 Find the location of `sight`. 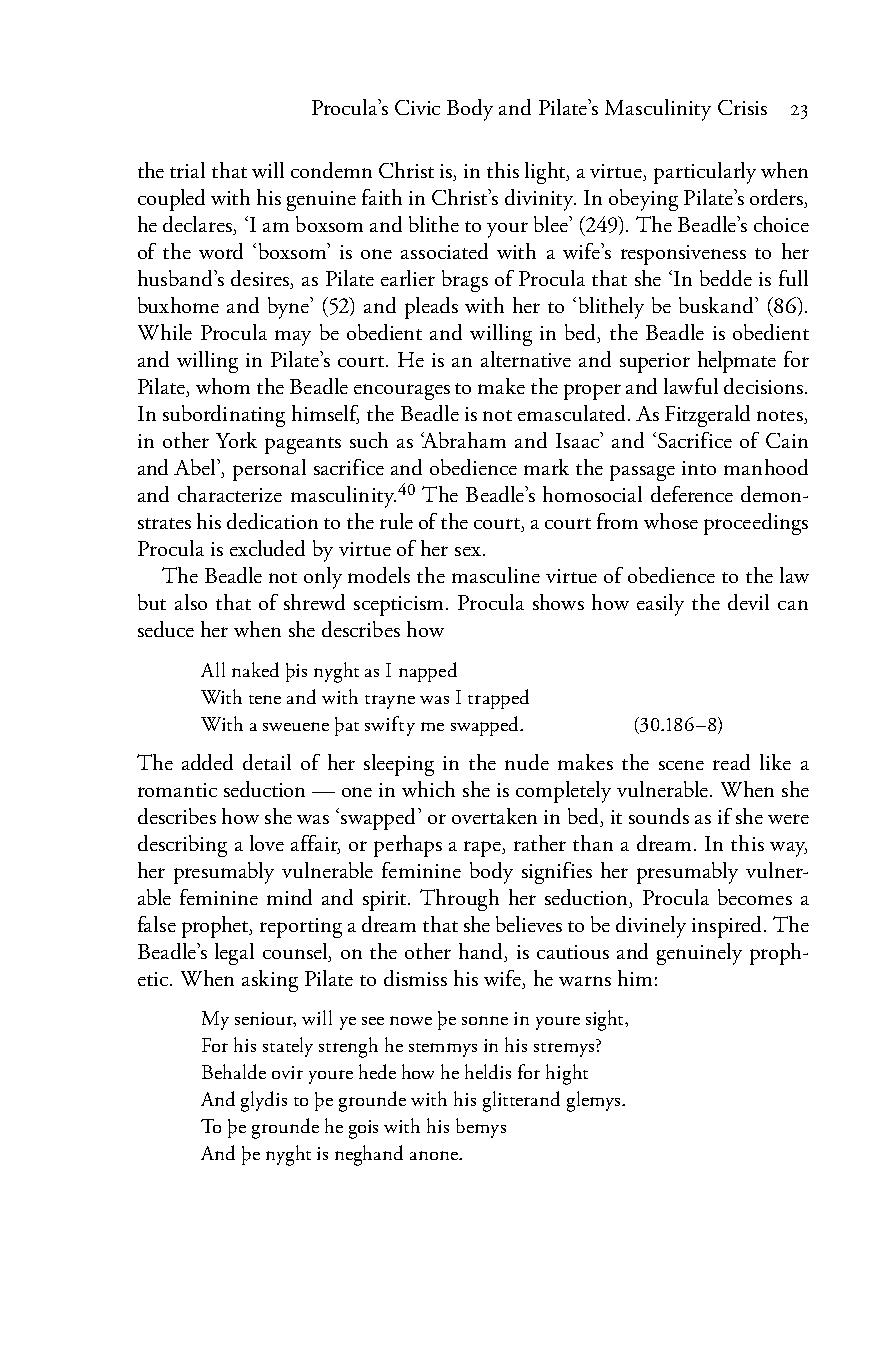

sight is located at coordinates (606, 1020).
